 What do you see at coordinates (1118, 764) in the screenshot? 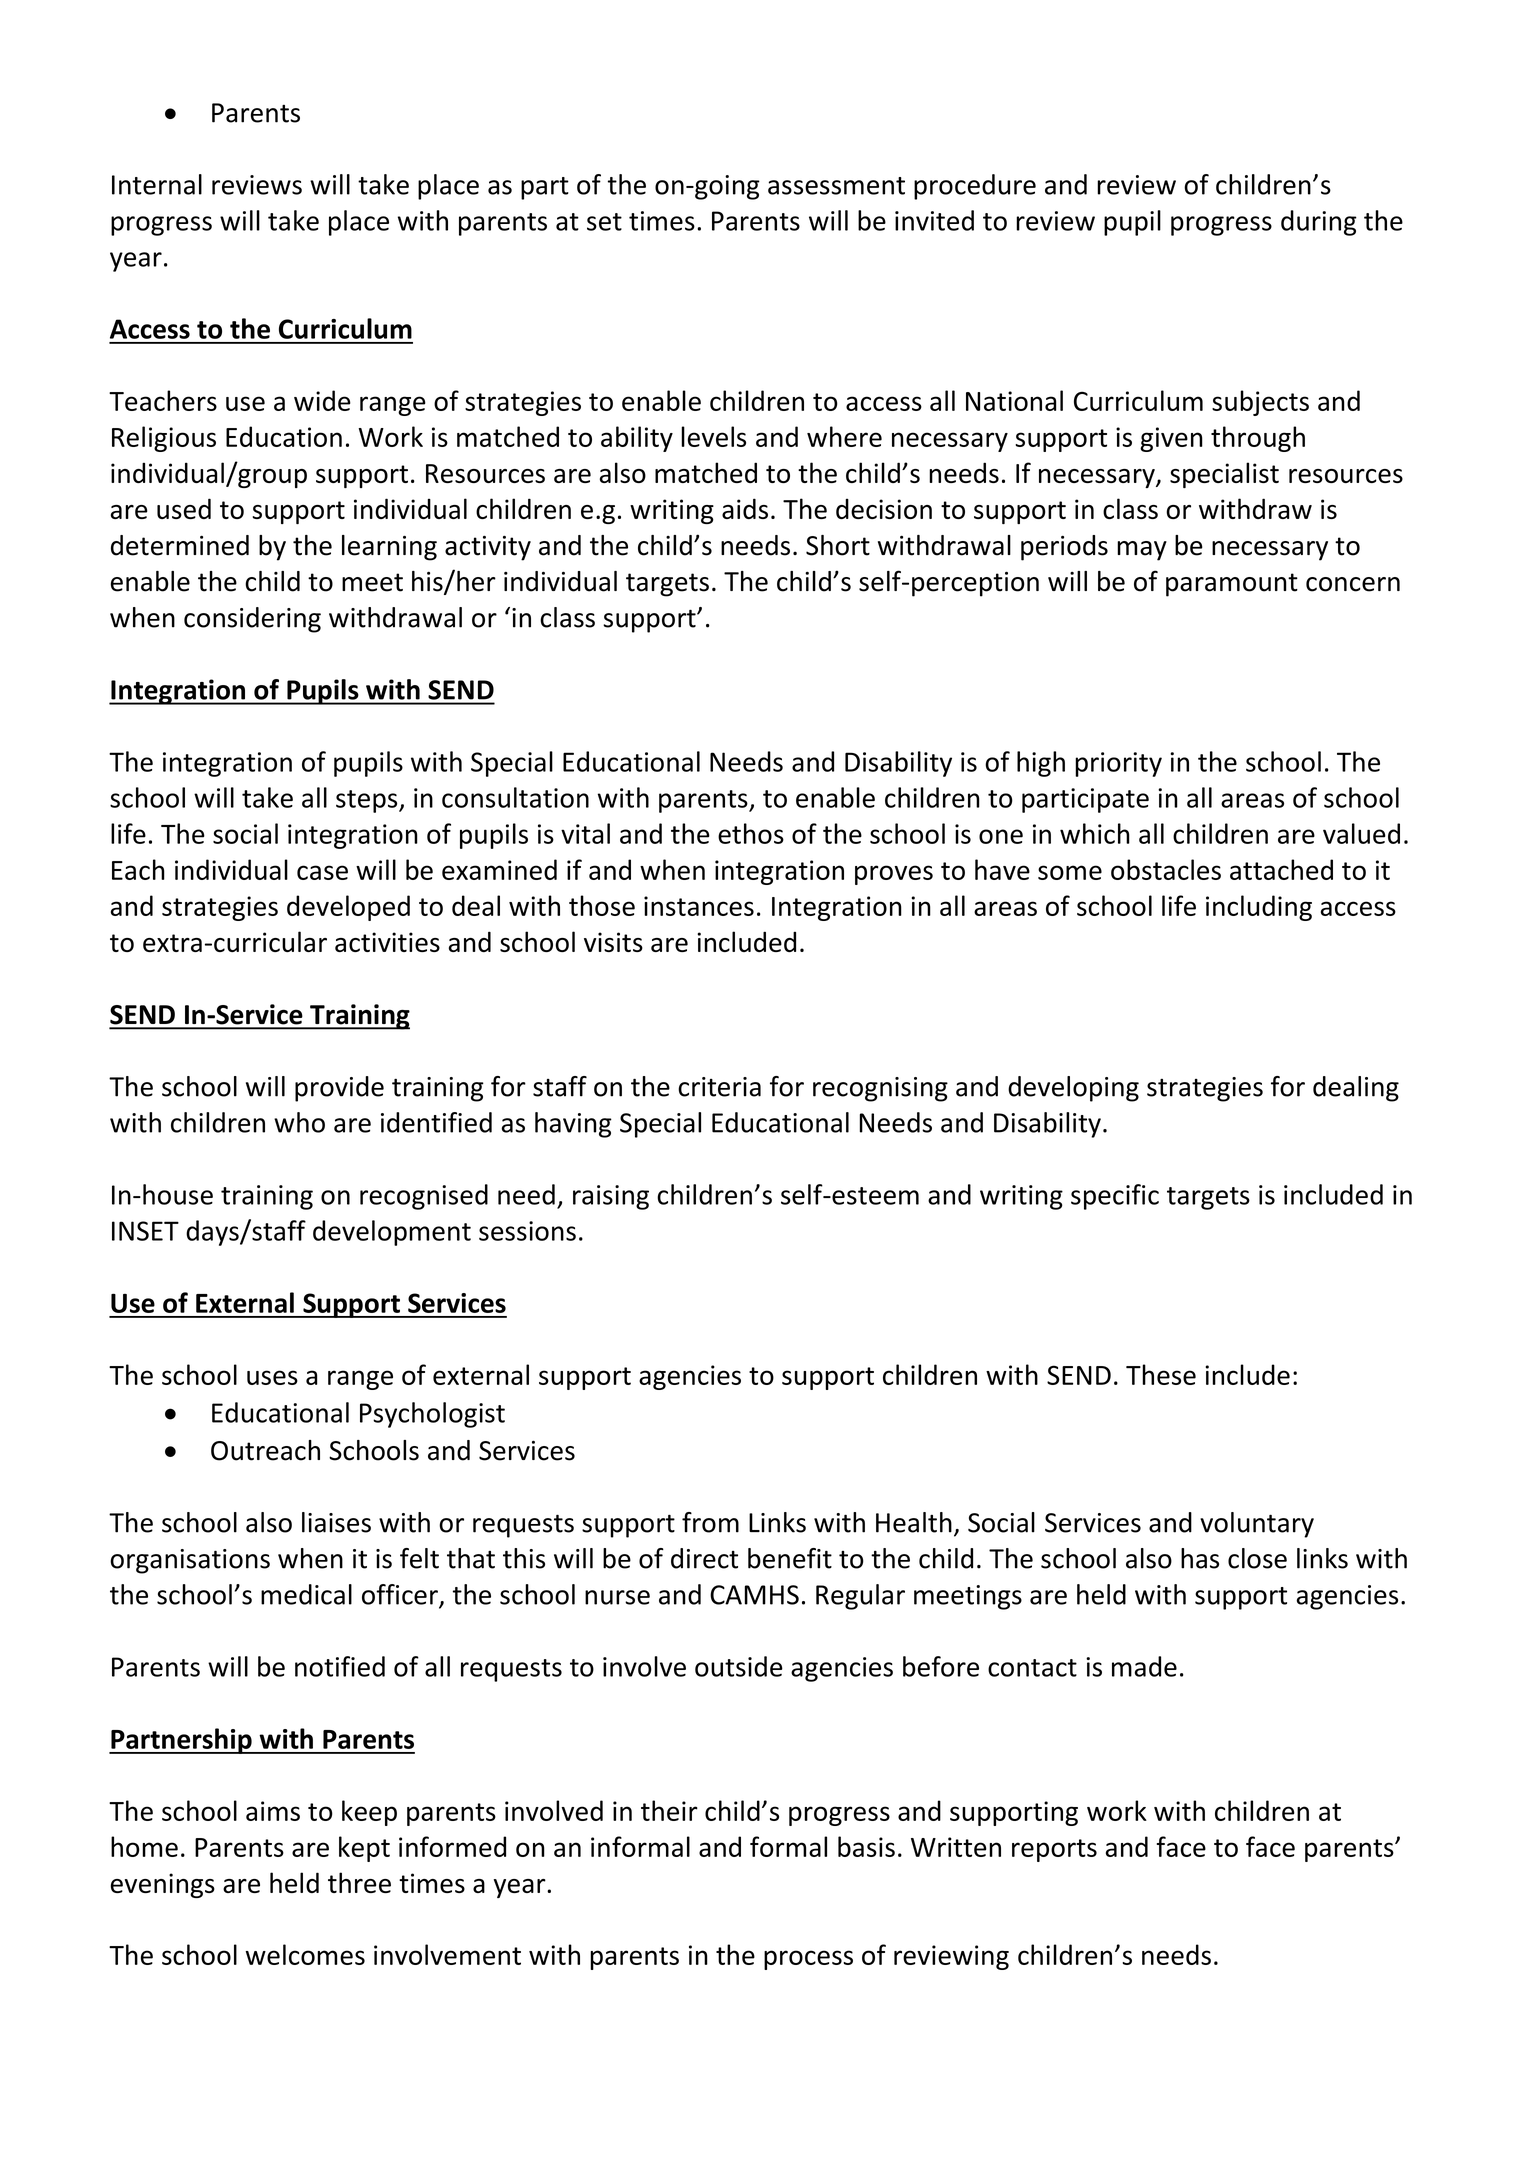
I see `priority` at bounding box center [1118, 764].
